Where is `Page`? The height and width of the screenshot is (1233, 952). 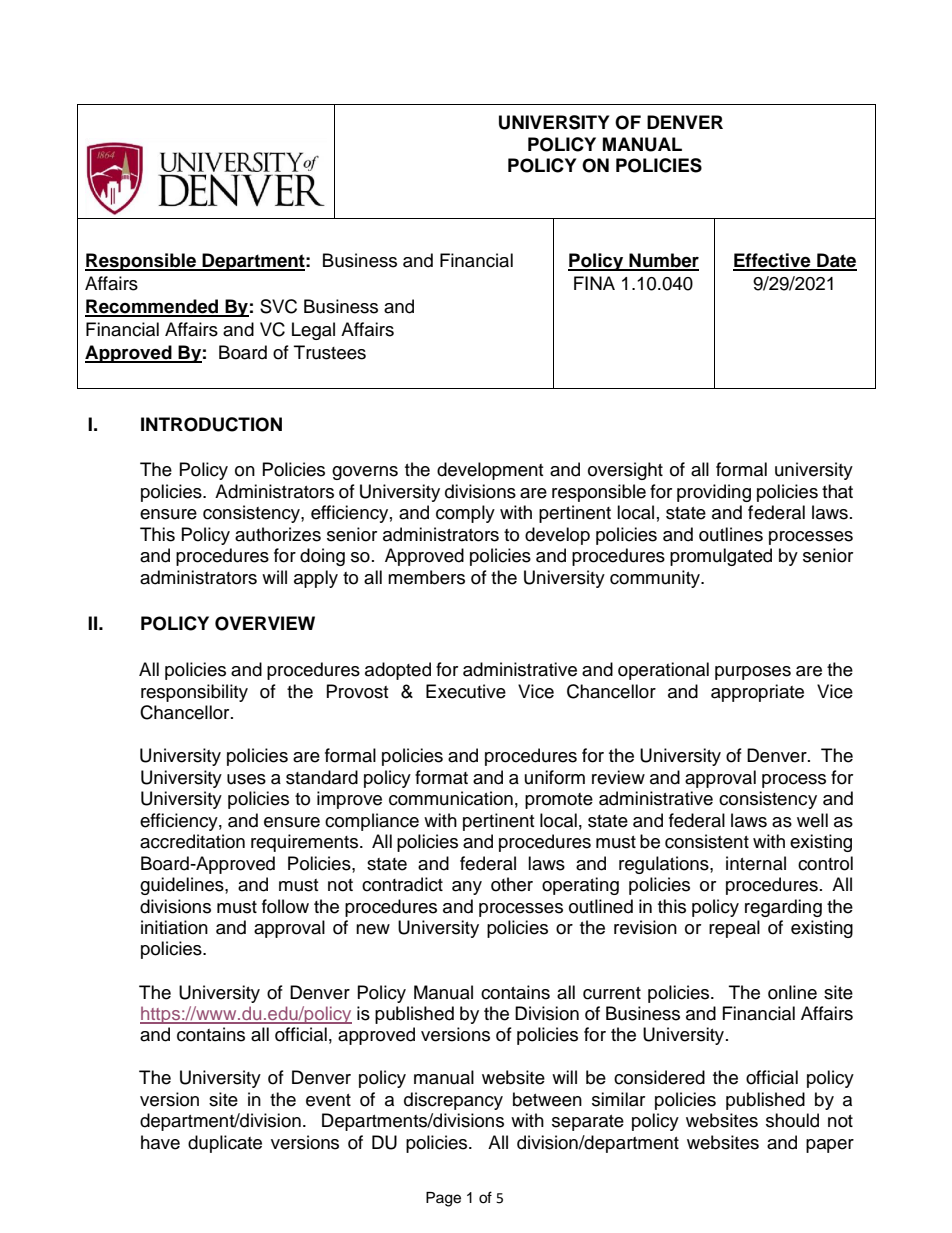
Page is located at coordinates (443, 1199).
